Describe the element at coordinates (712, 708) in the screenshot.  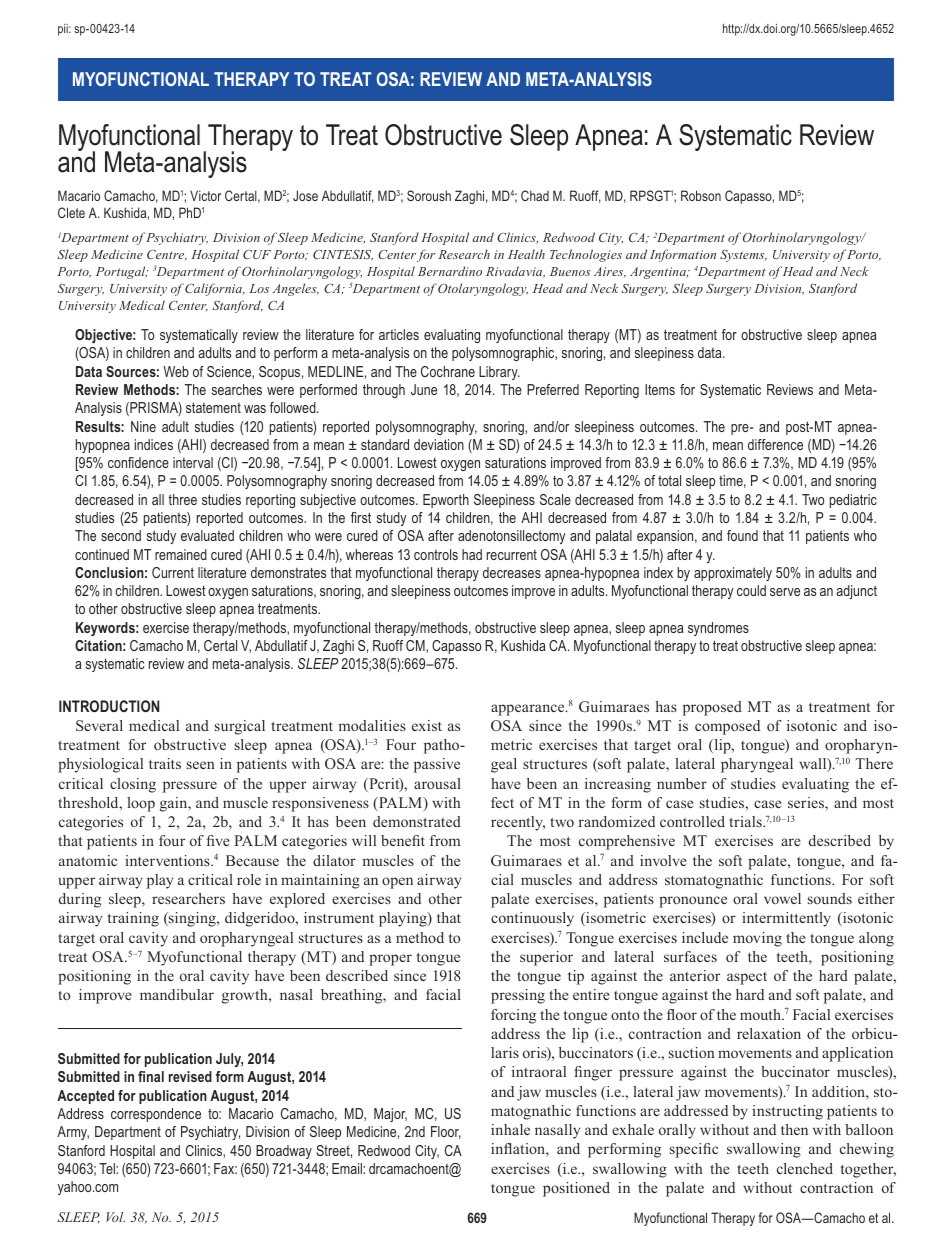
I see `proposed` at that location.
